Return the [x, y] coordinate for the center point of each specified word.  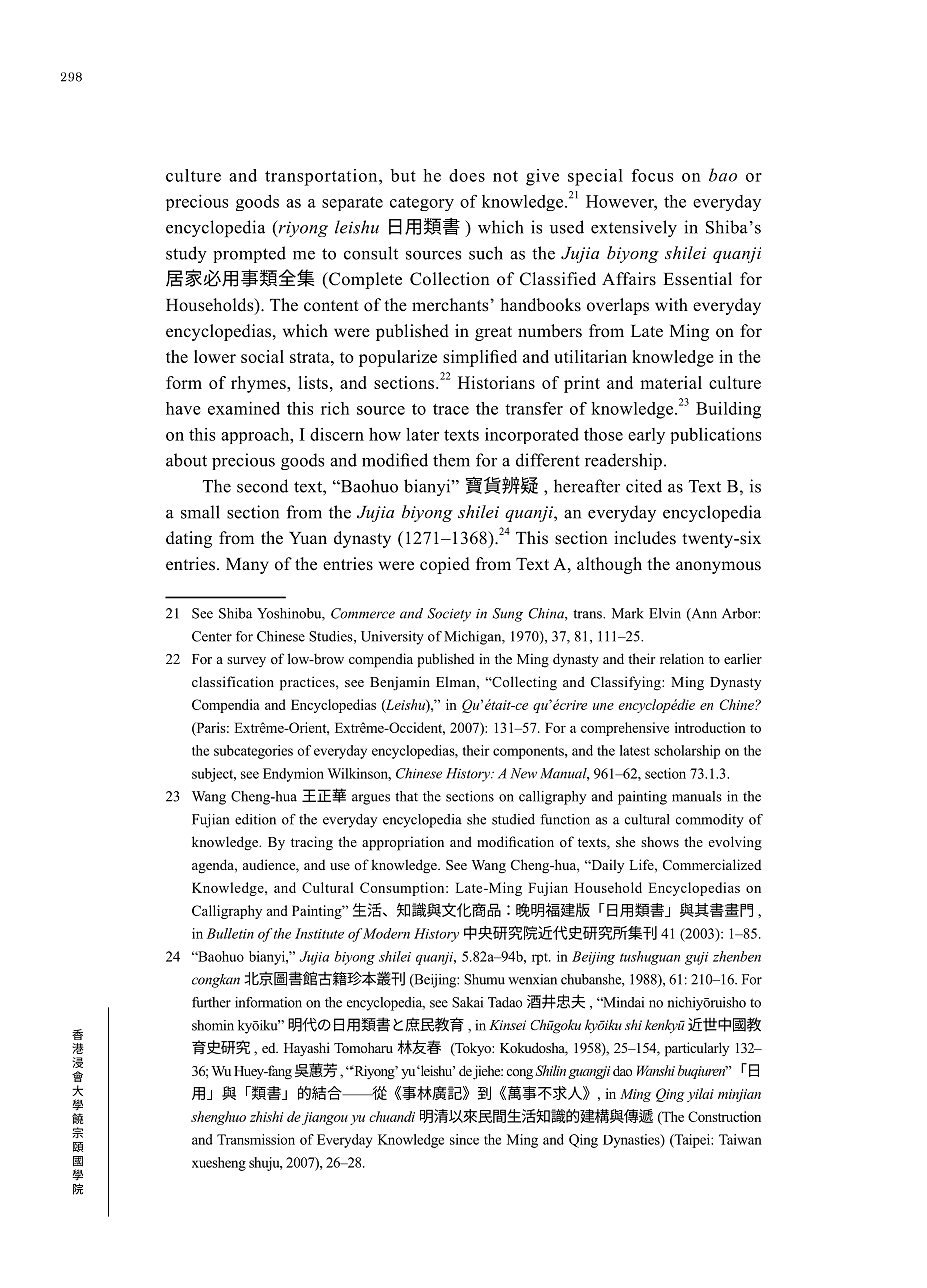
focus [652, 175]
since [464, 1139]
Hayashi [307, 1049]
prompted [249, 254]
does [467, 175]
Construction [724, 1116]
